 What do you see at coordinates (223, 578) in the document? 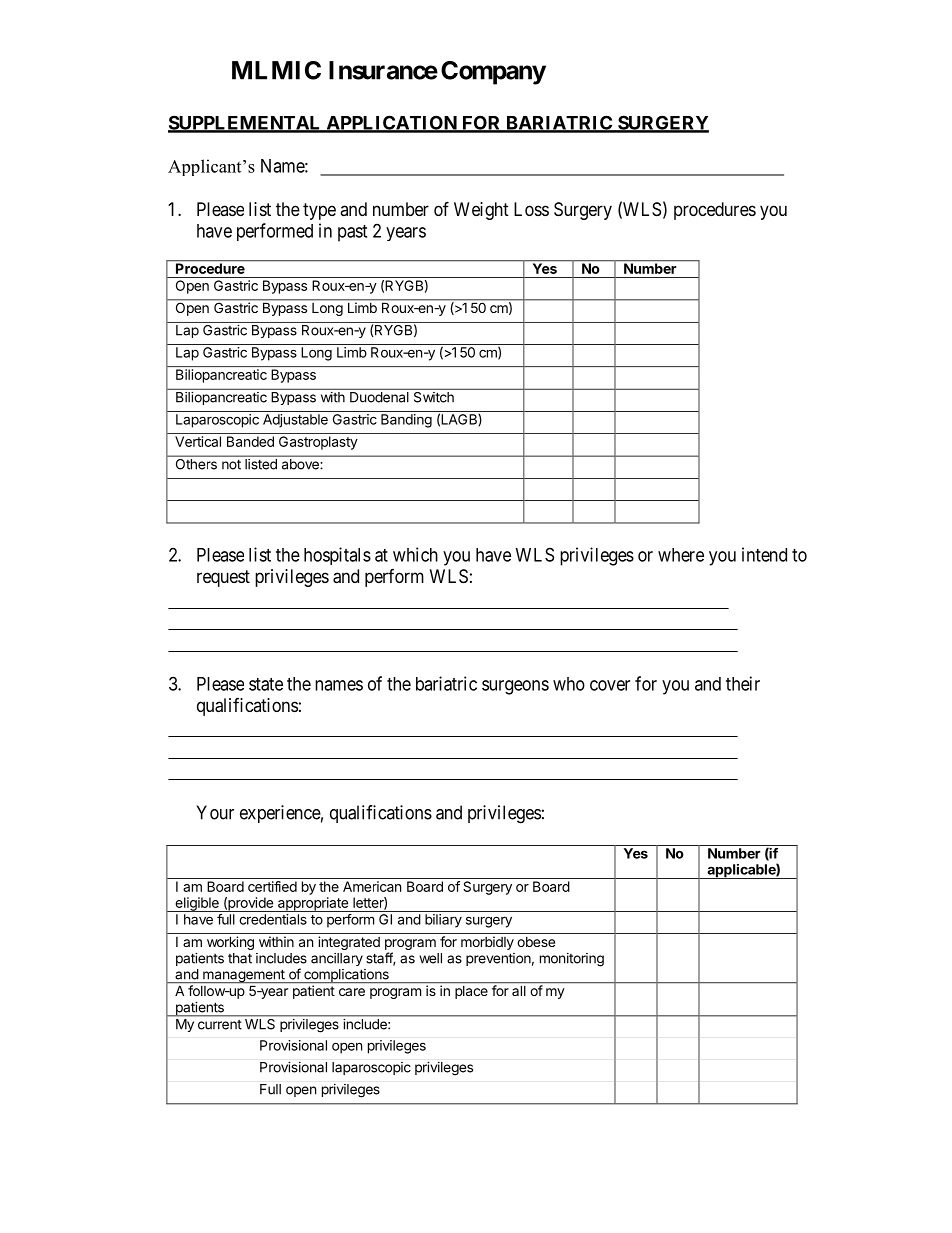
I see `request` at bounding box center [223, 578].
